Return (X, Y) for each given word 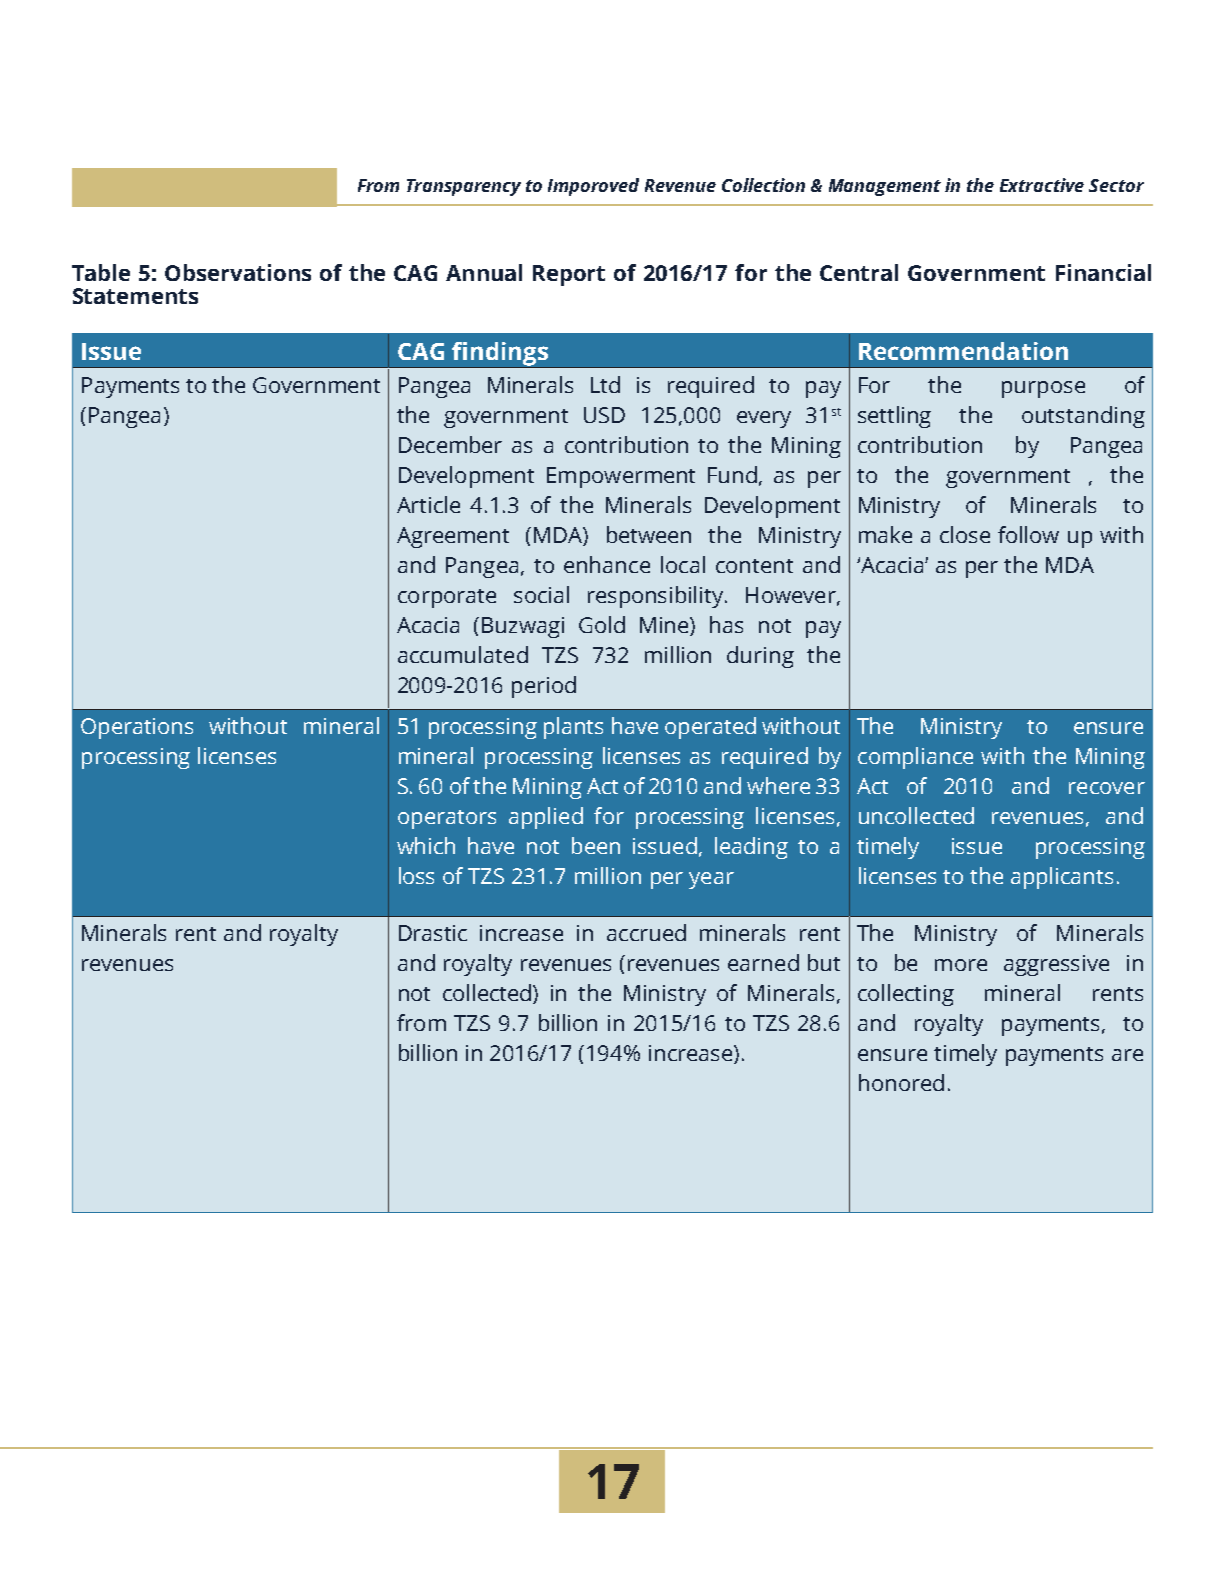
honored (901, 1082)
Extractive (1042, 185)
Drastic (433, 933)
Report (569, 275)
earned (763, 962)
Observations (238, 272)
